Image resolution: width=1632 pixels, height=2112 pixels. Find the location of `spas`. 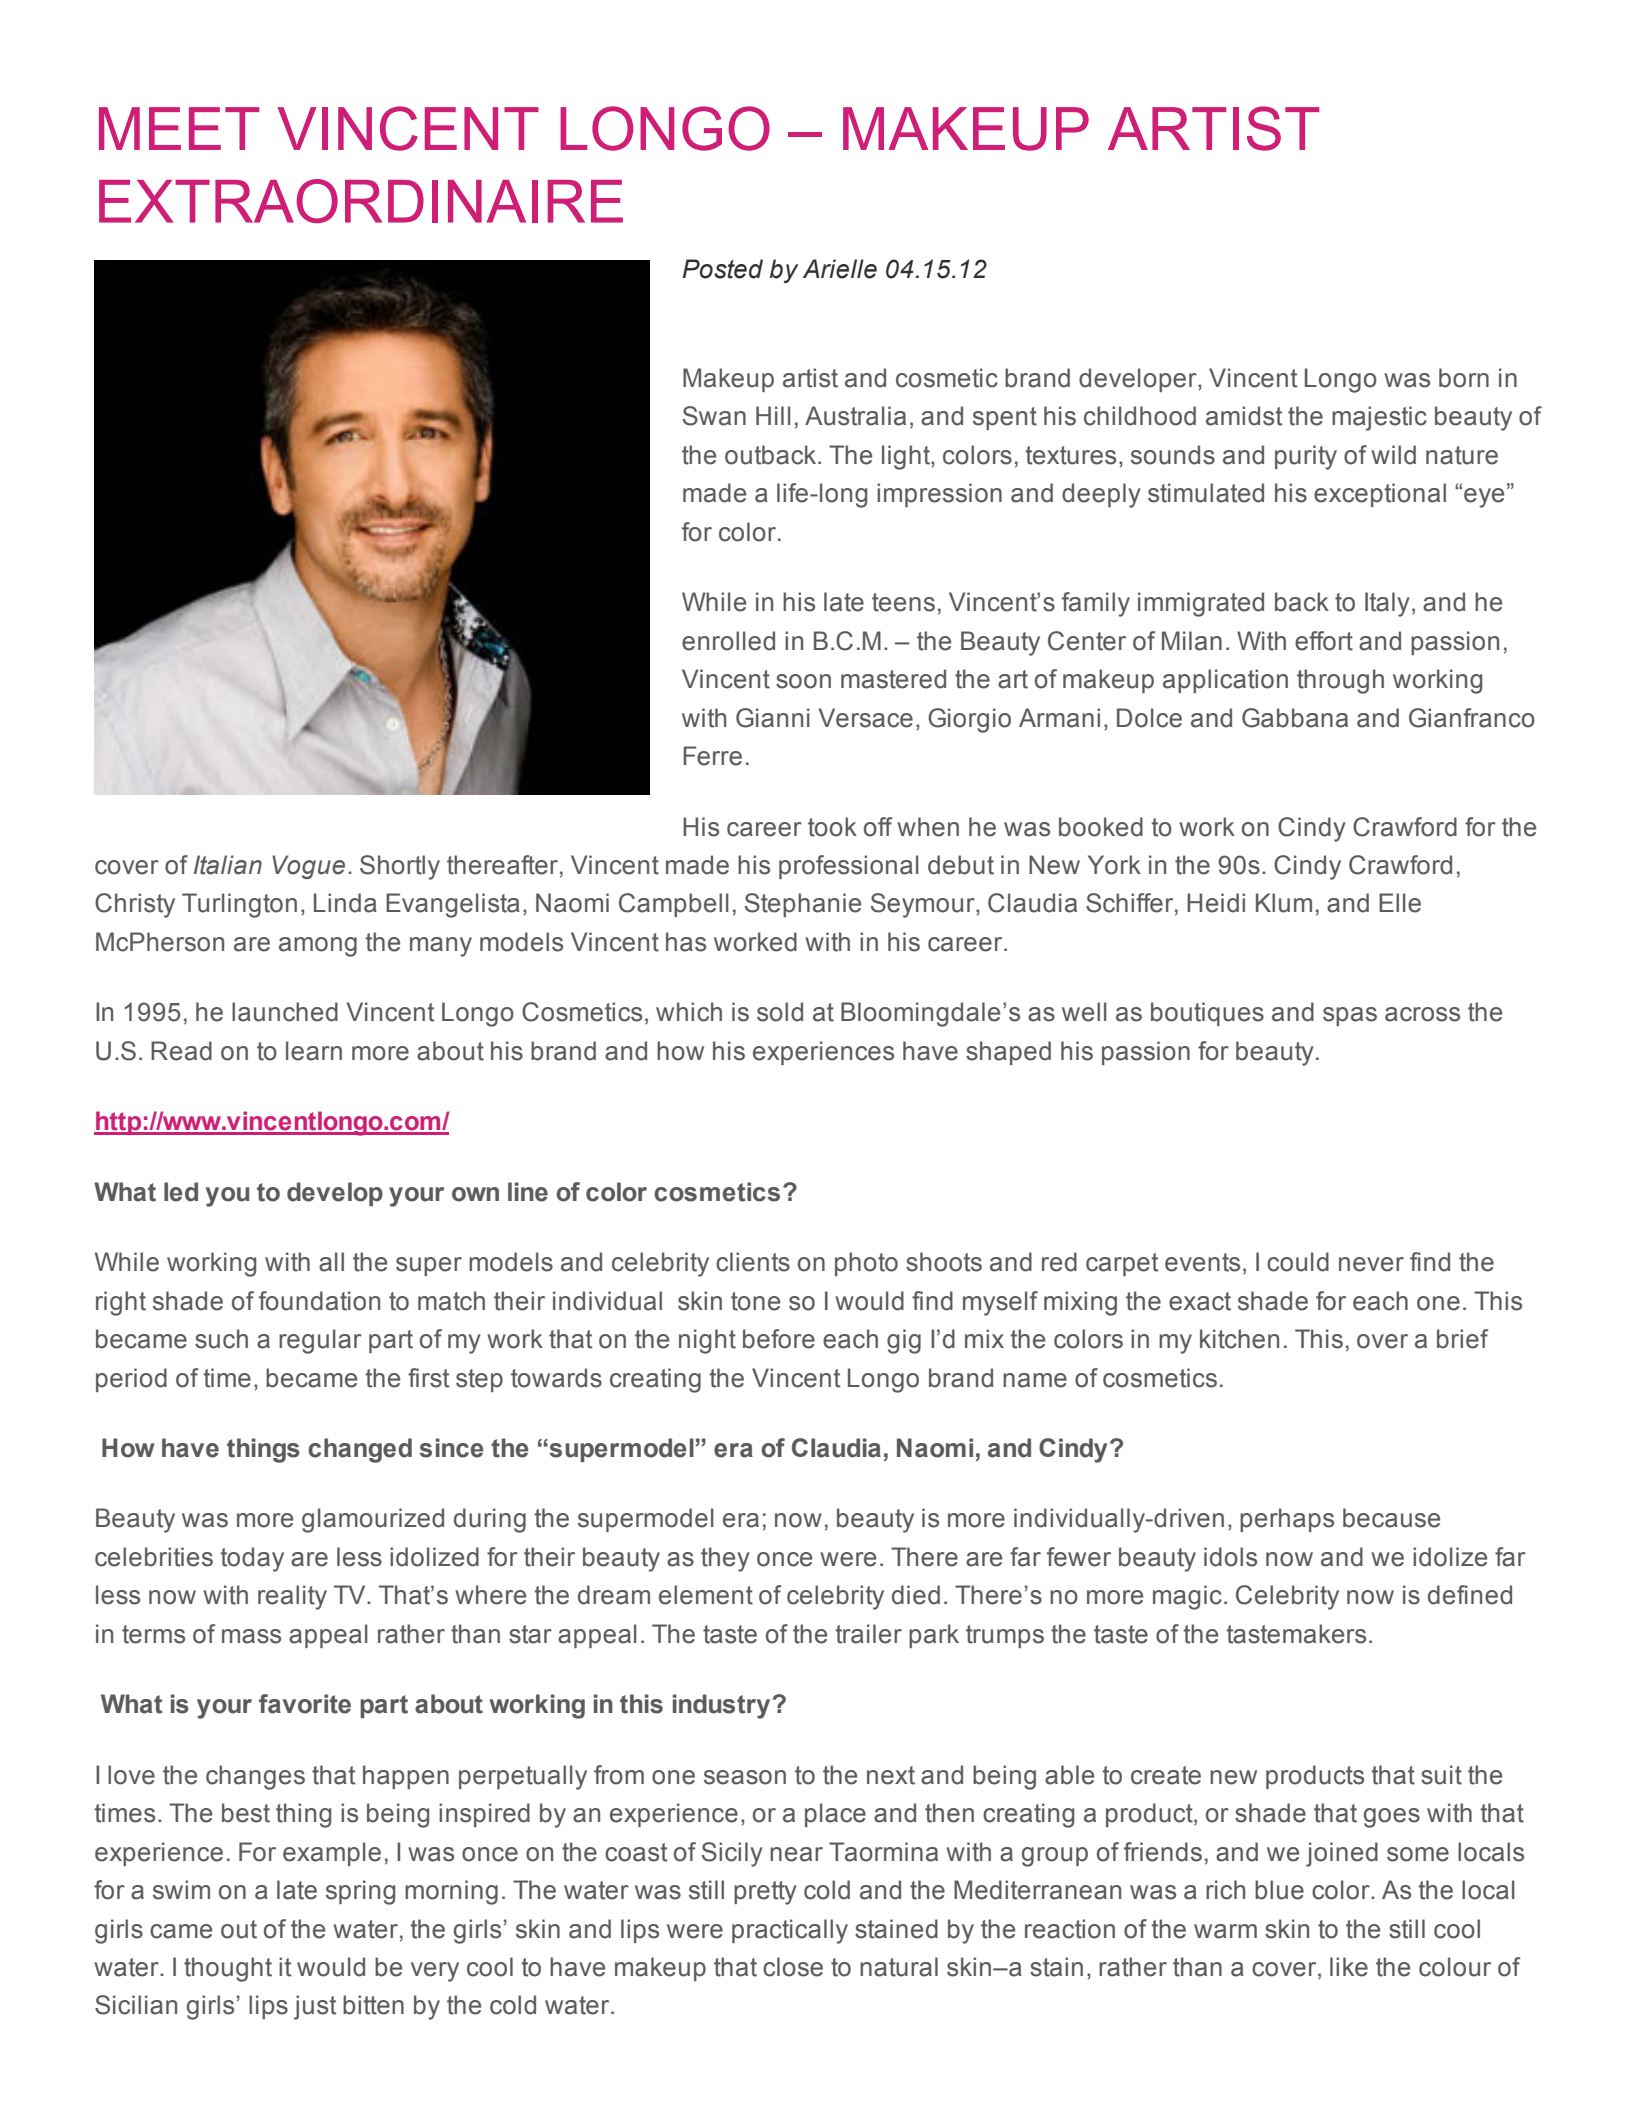

spas is located at coordinates (1350, 1016).
